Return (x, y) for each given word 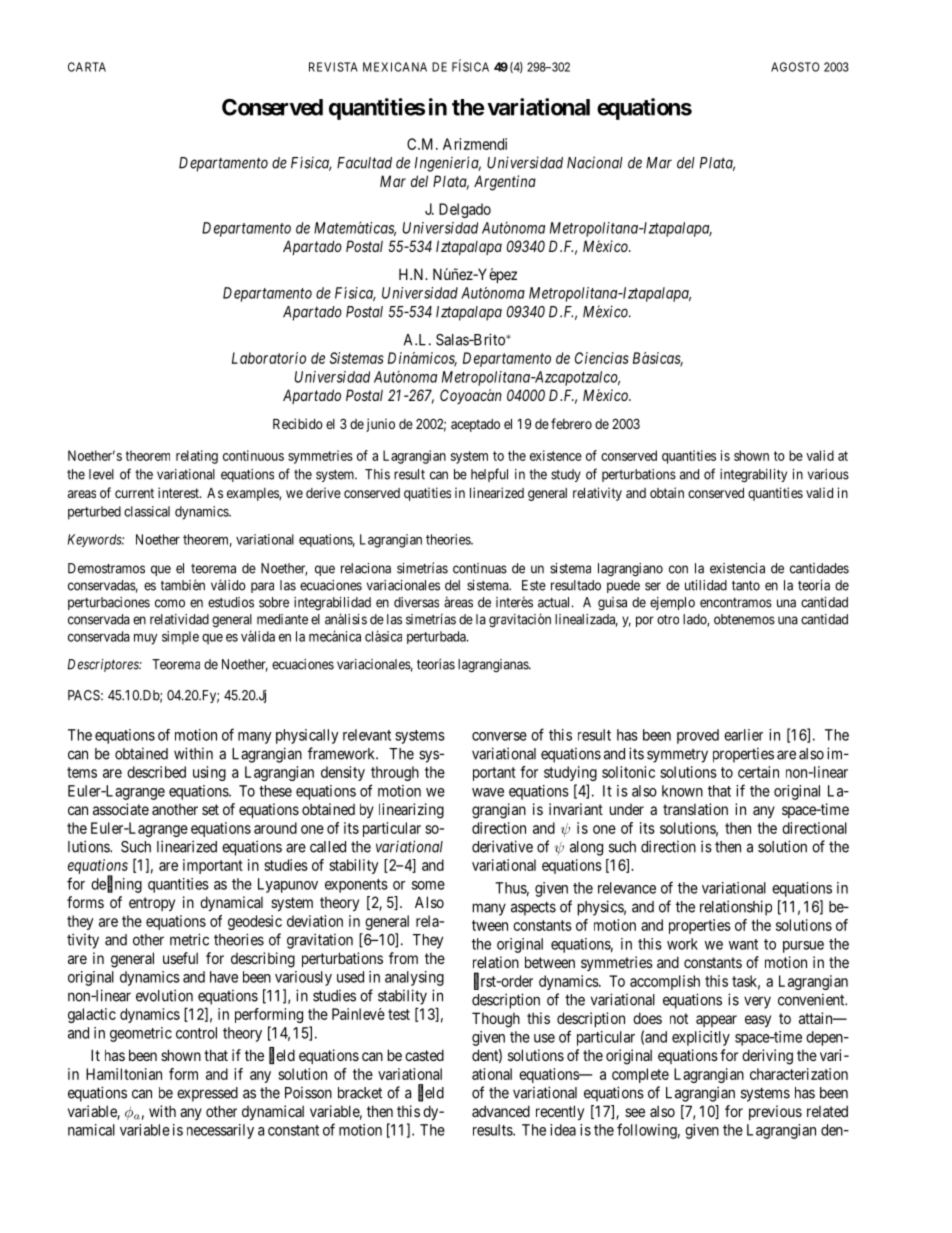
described (156, 772)
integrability (753, 476)
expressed (207, 1094)
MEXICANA (395, 67)
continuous (253, 455)
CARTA (87, 67)
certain (758, 772)
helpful (489, 475)
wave (488, 792)
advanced (501, 1111)
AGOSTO (795, 67)
